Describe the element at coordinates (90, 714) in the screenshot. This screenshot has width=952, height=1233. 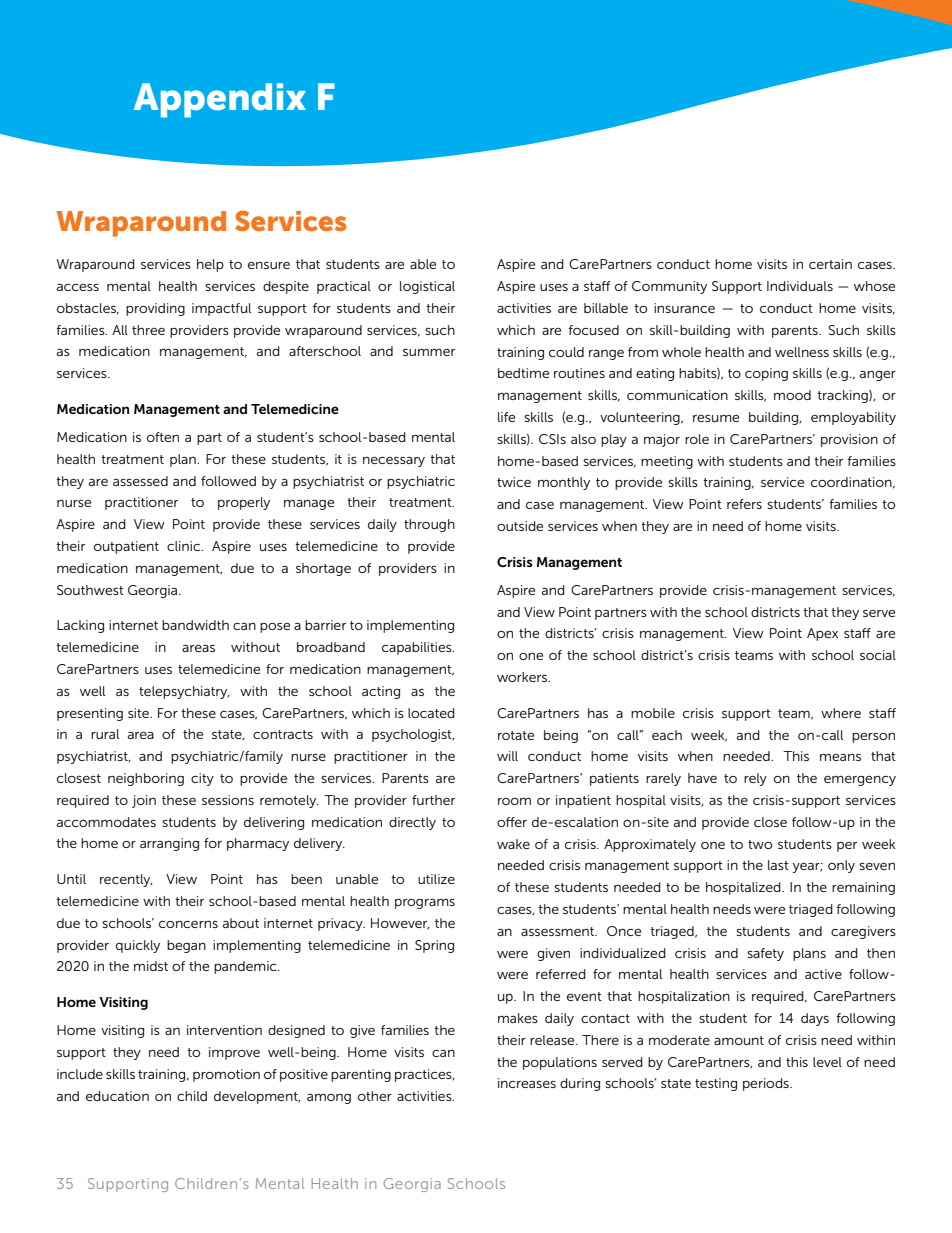
I see `presenting` at that location.
